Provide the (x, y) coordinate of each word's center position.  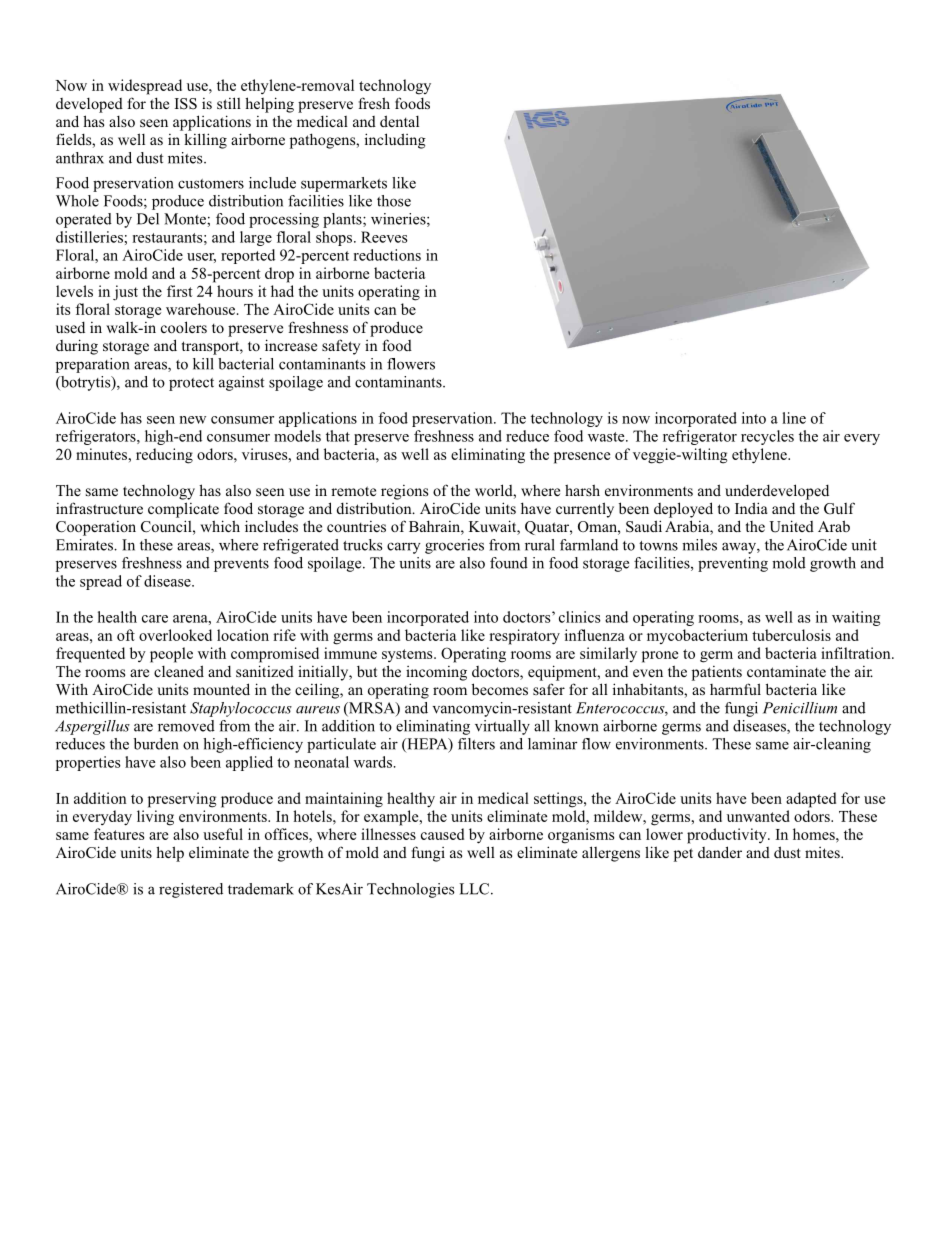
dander (720, 852)
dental (399, 121)
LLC (475, 889)
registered (191, 890)
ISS (186, 104)
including (395, 141)
